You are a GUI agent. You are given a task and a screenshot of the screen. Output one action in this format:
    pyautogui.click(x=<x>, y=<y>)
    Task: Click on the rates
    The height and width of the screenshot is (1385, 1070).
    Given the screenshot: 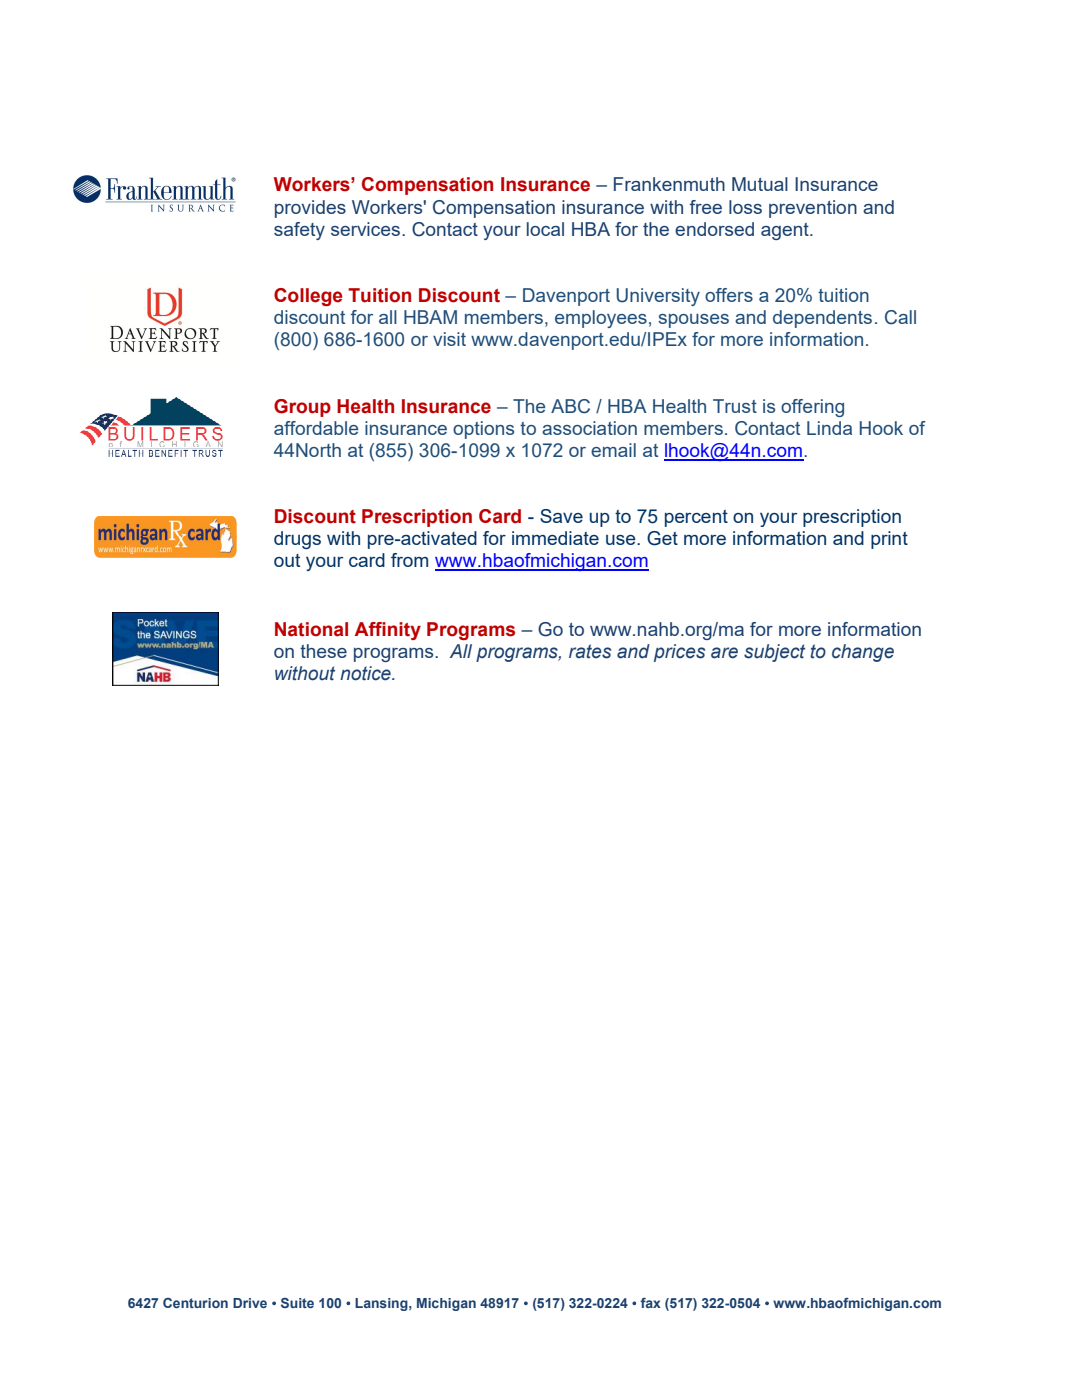 What is the action you would take?
    pyautogui.click(x=590, y=651)
